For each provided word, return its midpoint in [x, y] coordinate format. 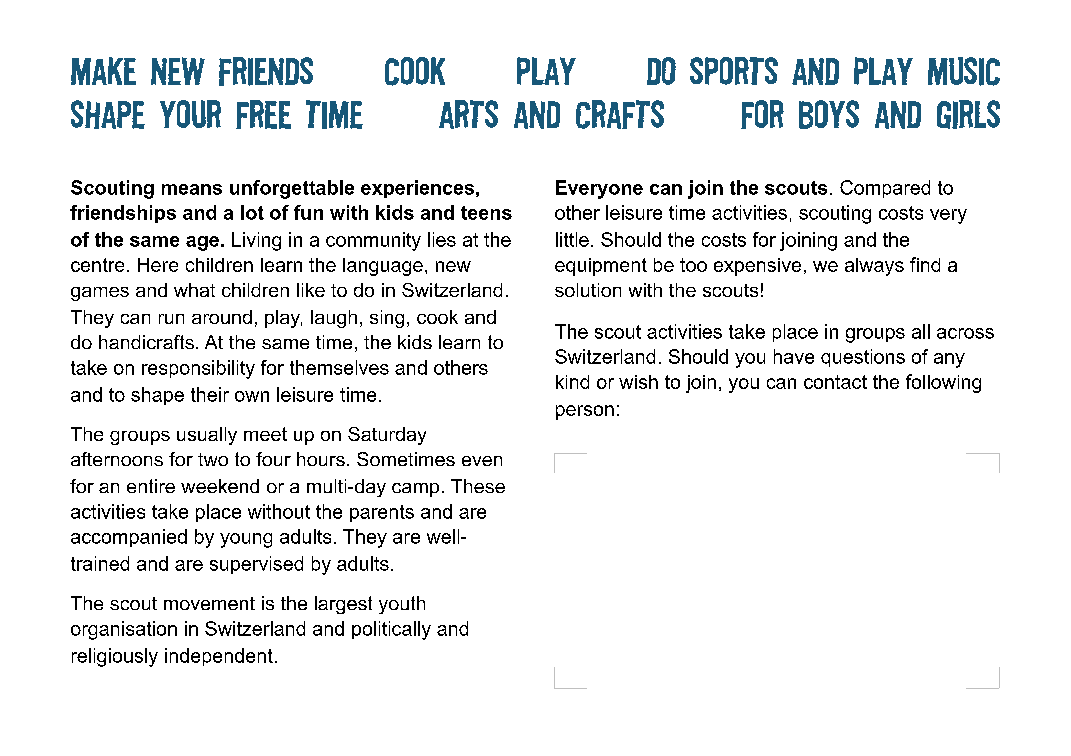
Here [158, 265]
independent [219, 657]
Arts [468, 114]
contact [835, 382]
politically [391, 630]
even [482, 461]
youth [402, 605]
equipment [601, 267]
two [213, 459]
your [190, 114]
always [874, 267]
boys [829, 114]
